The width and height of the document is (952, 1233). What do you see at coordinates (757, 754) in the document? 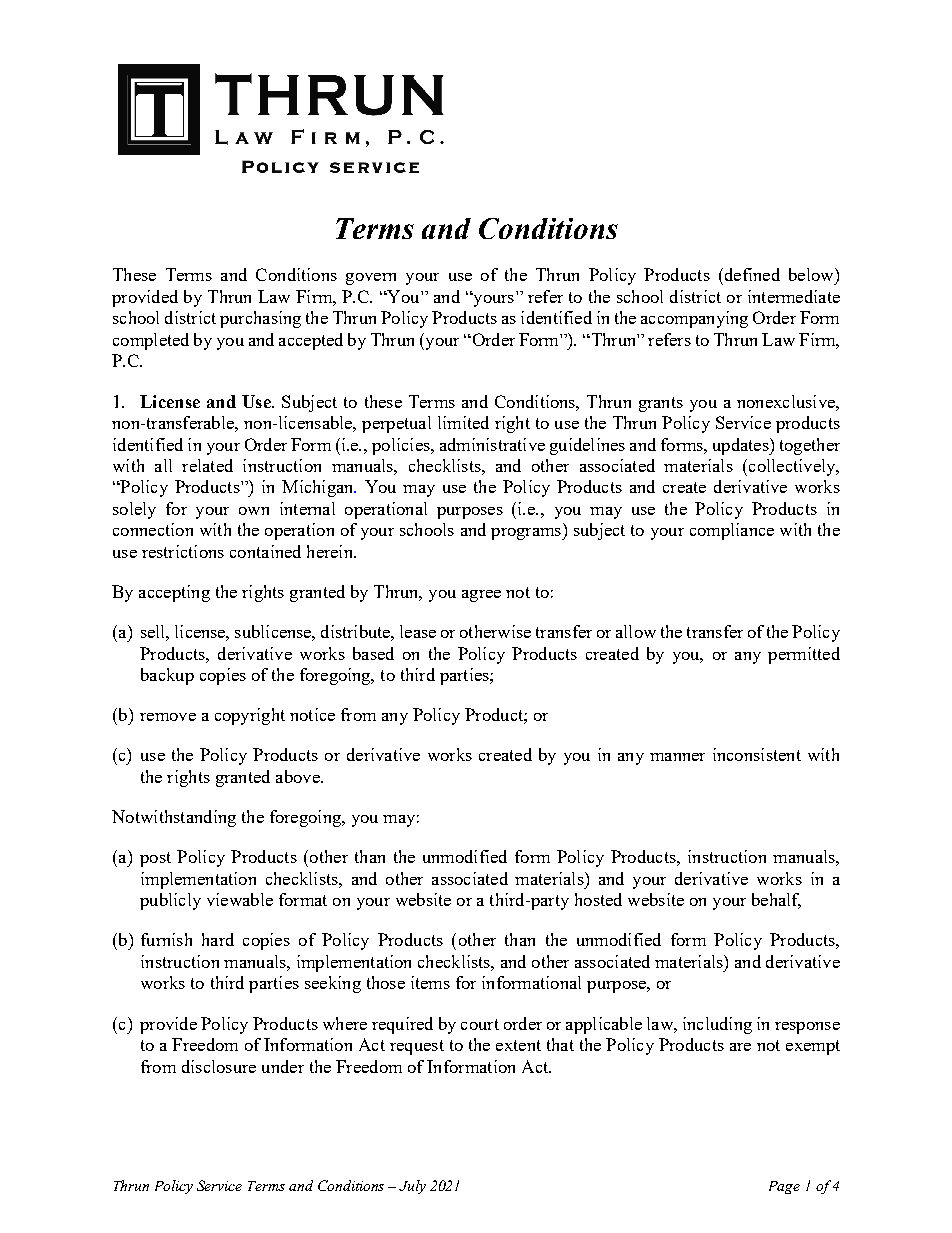
I see `inconsistent` at bounding box center [757, 754].
